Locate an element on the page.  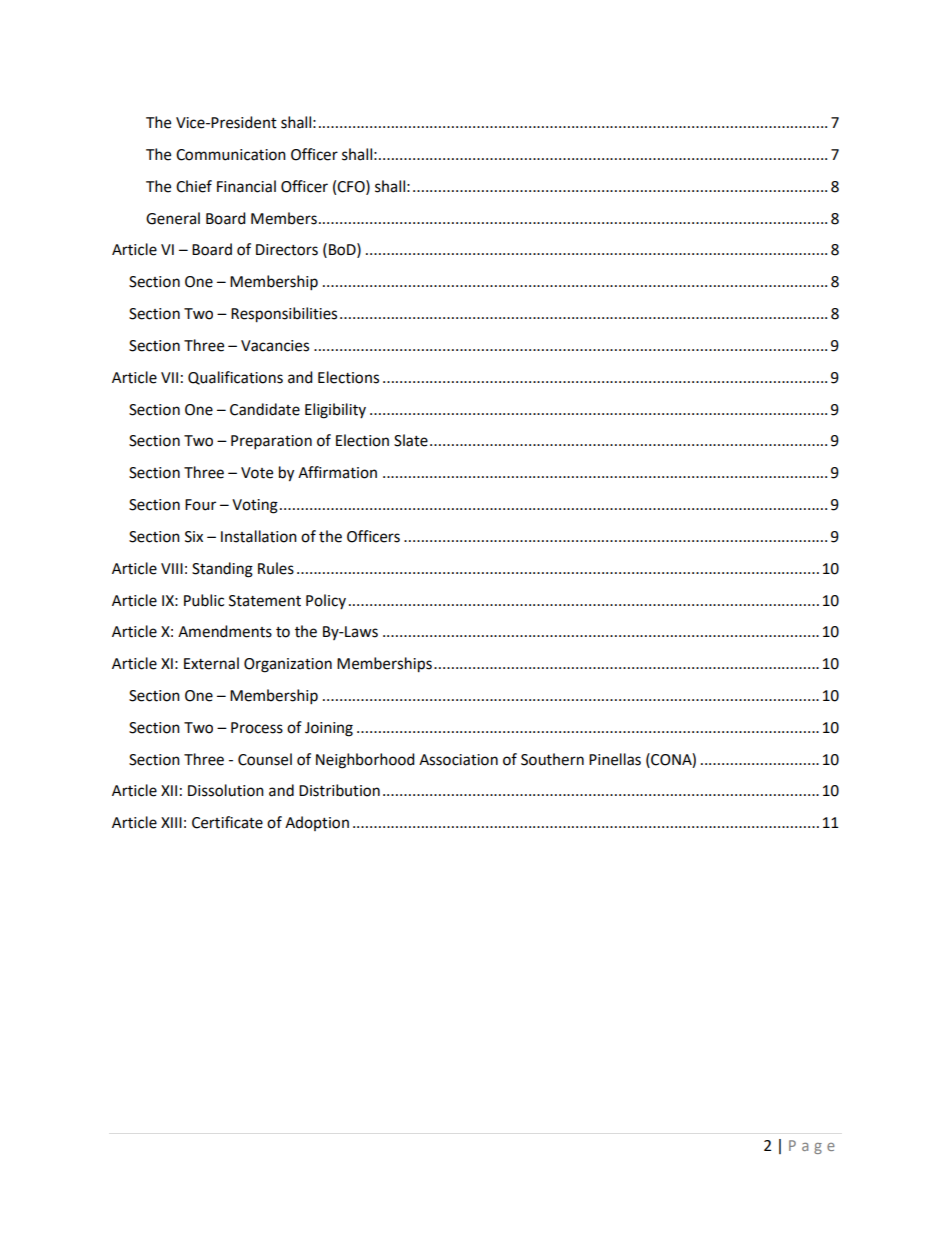
Certificate is located at coordinates (227, 822).
